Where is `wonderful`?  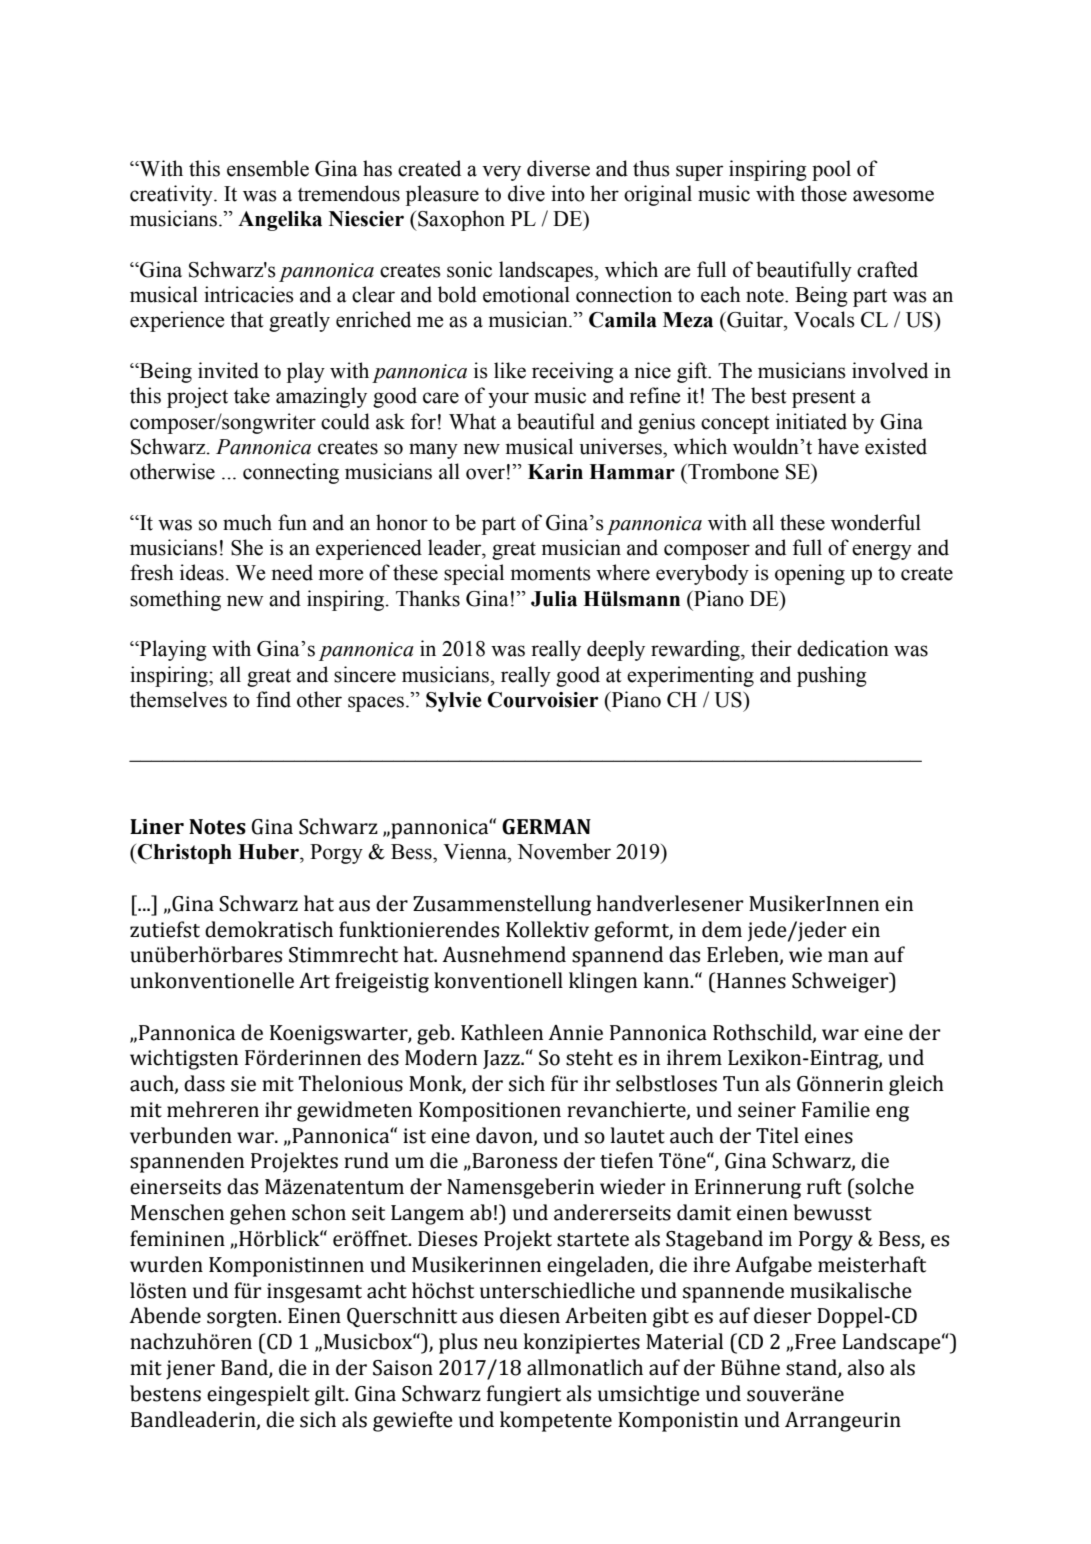
wonderful is located at coordinates (876, 522).
